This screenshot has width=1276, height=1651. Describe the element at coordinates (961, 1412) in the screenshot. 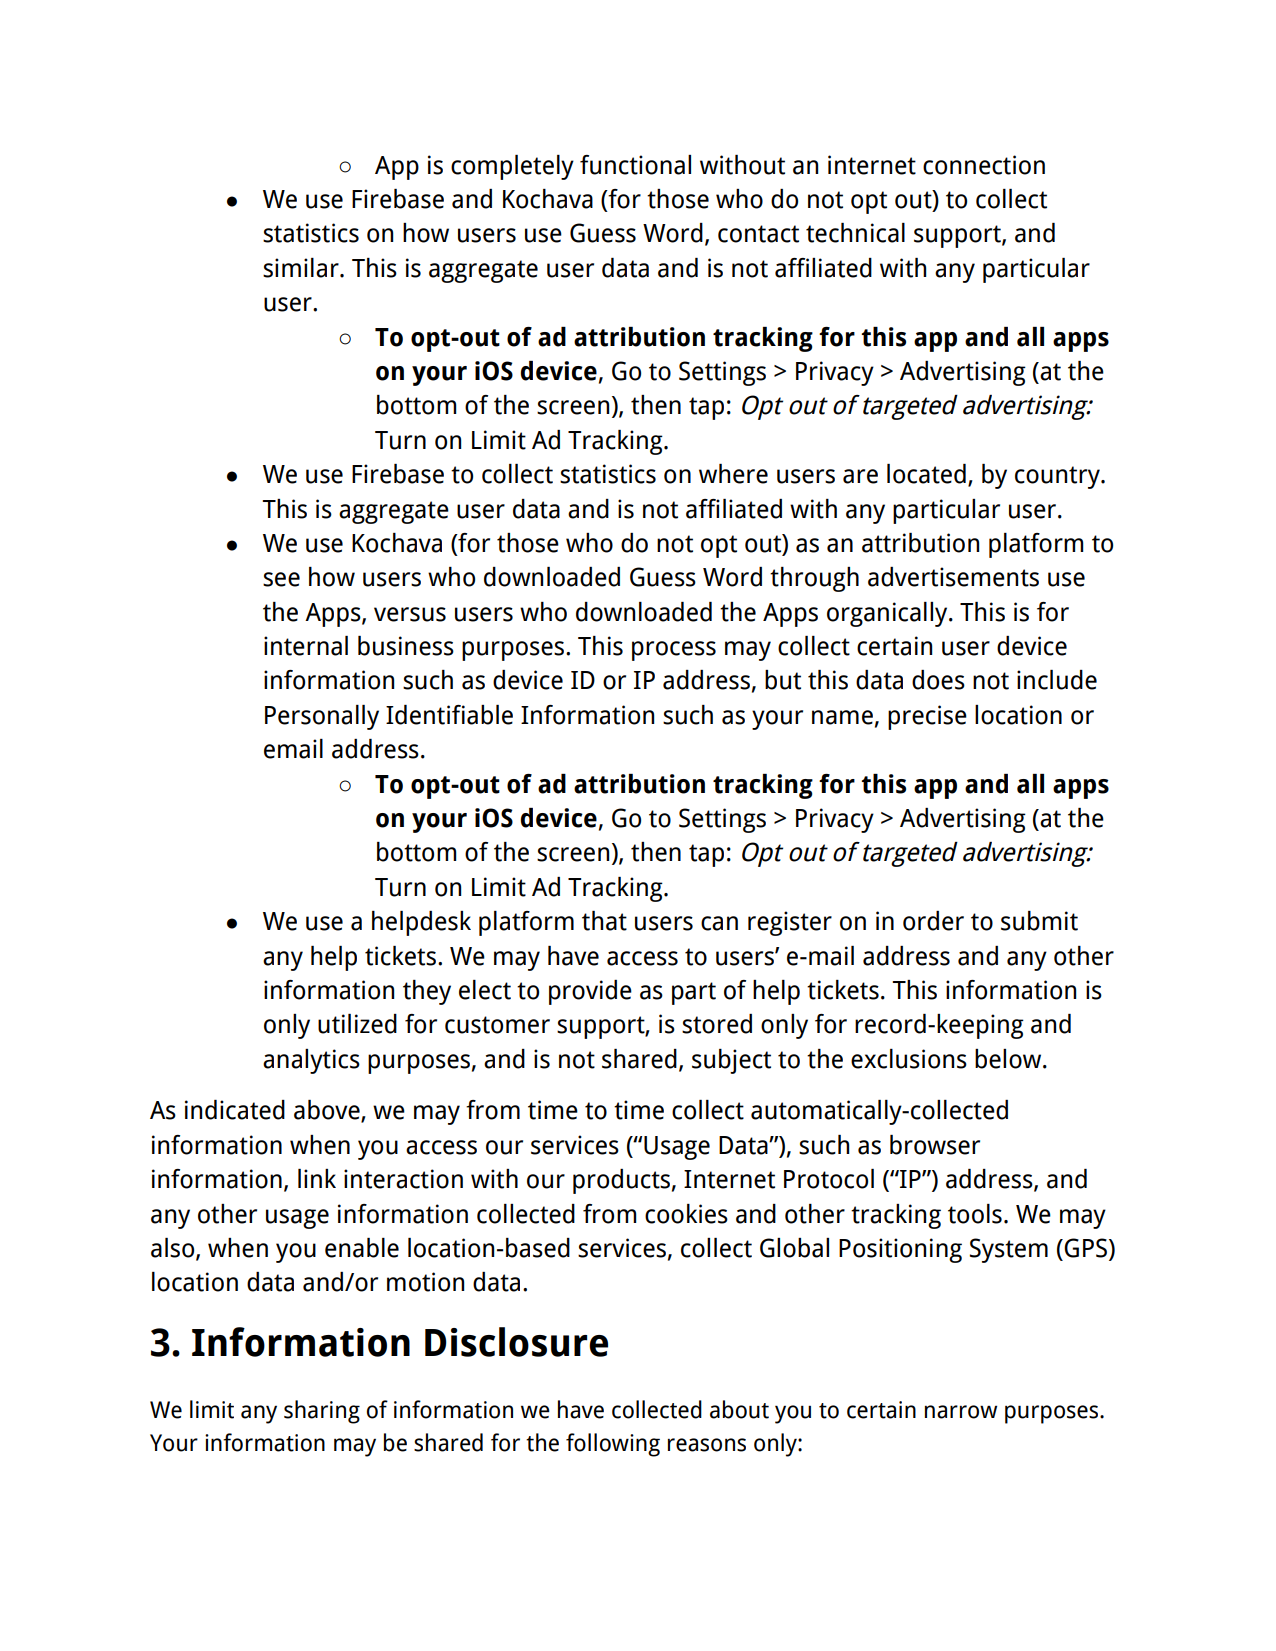

I see `narrow` at that location.
